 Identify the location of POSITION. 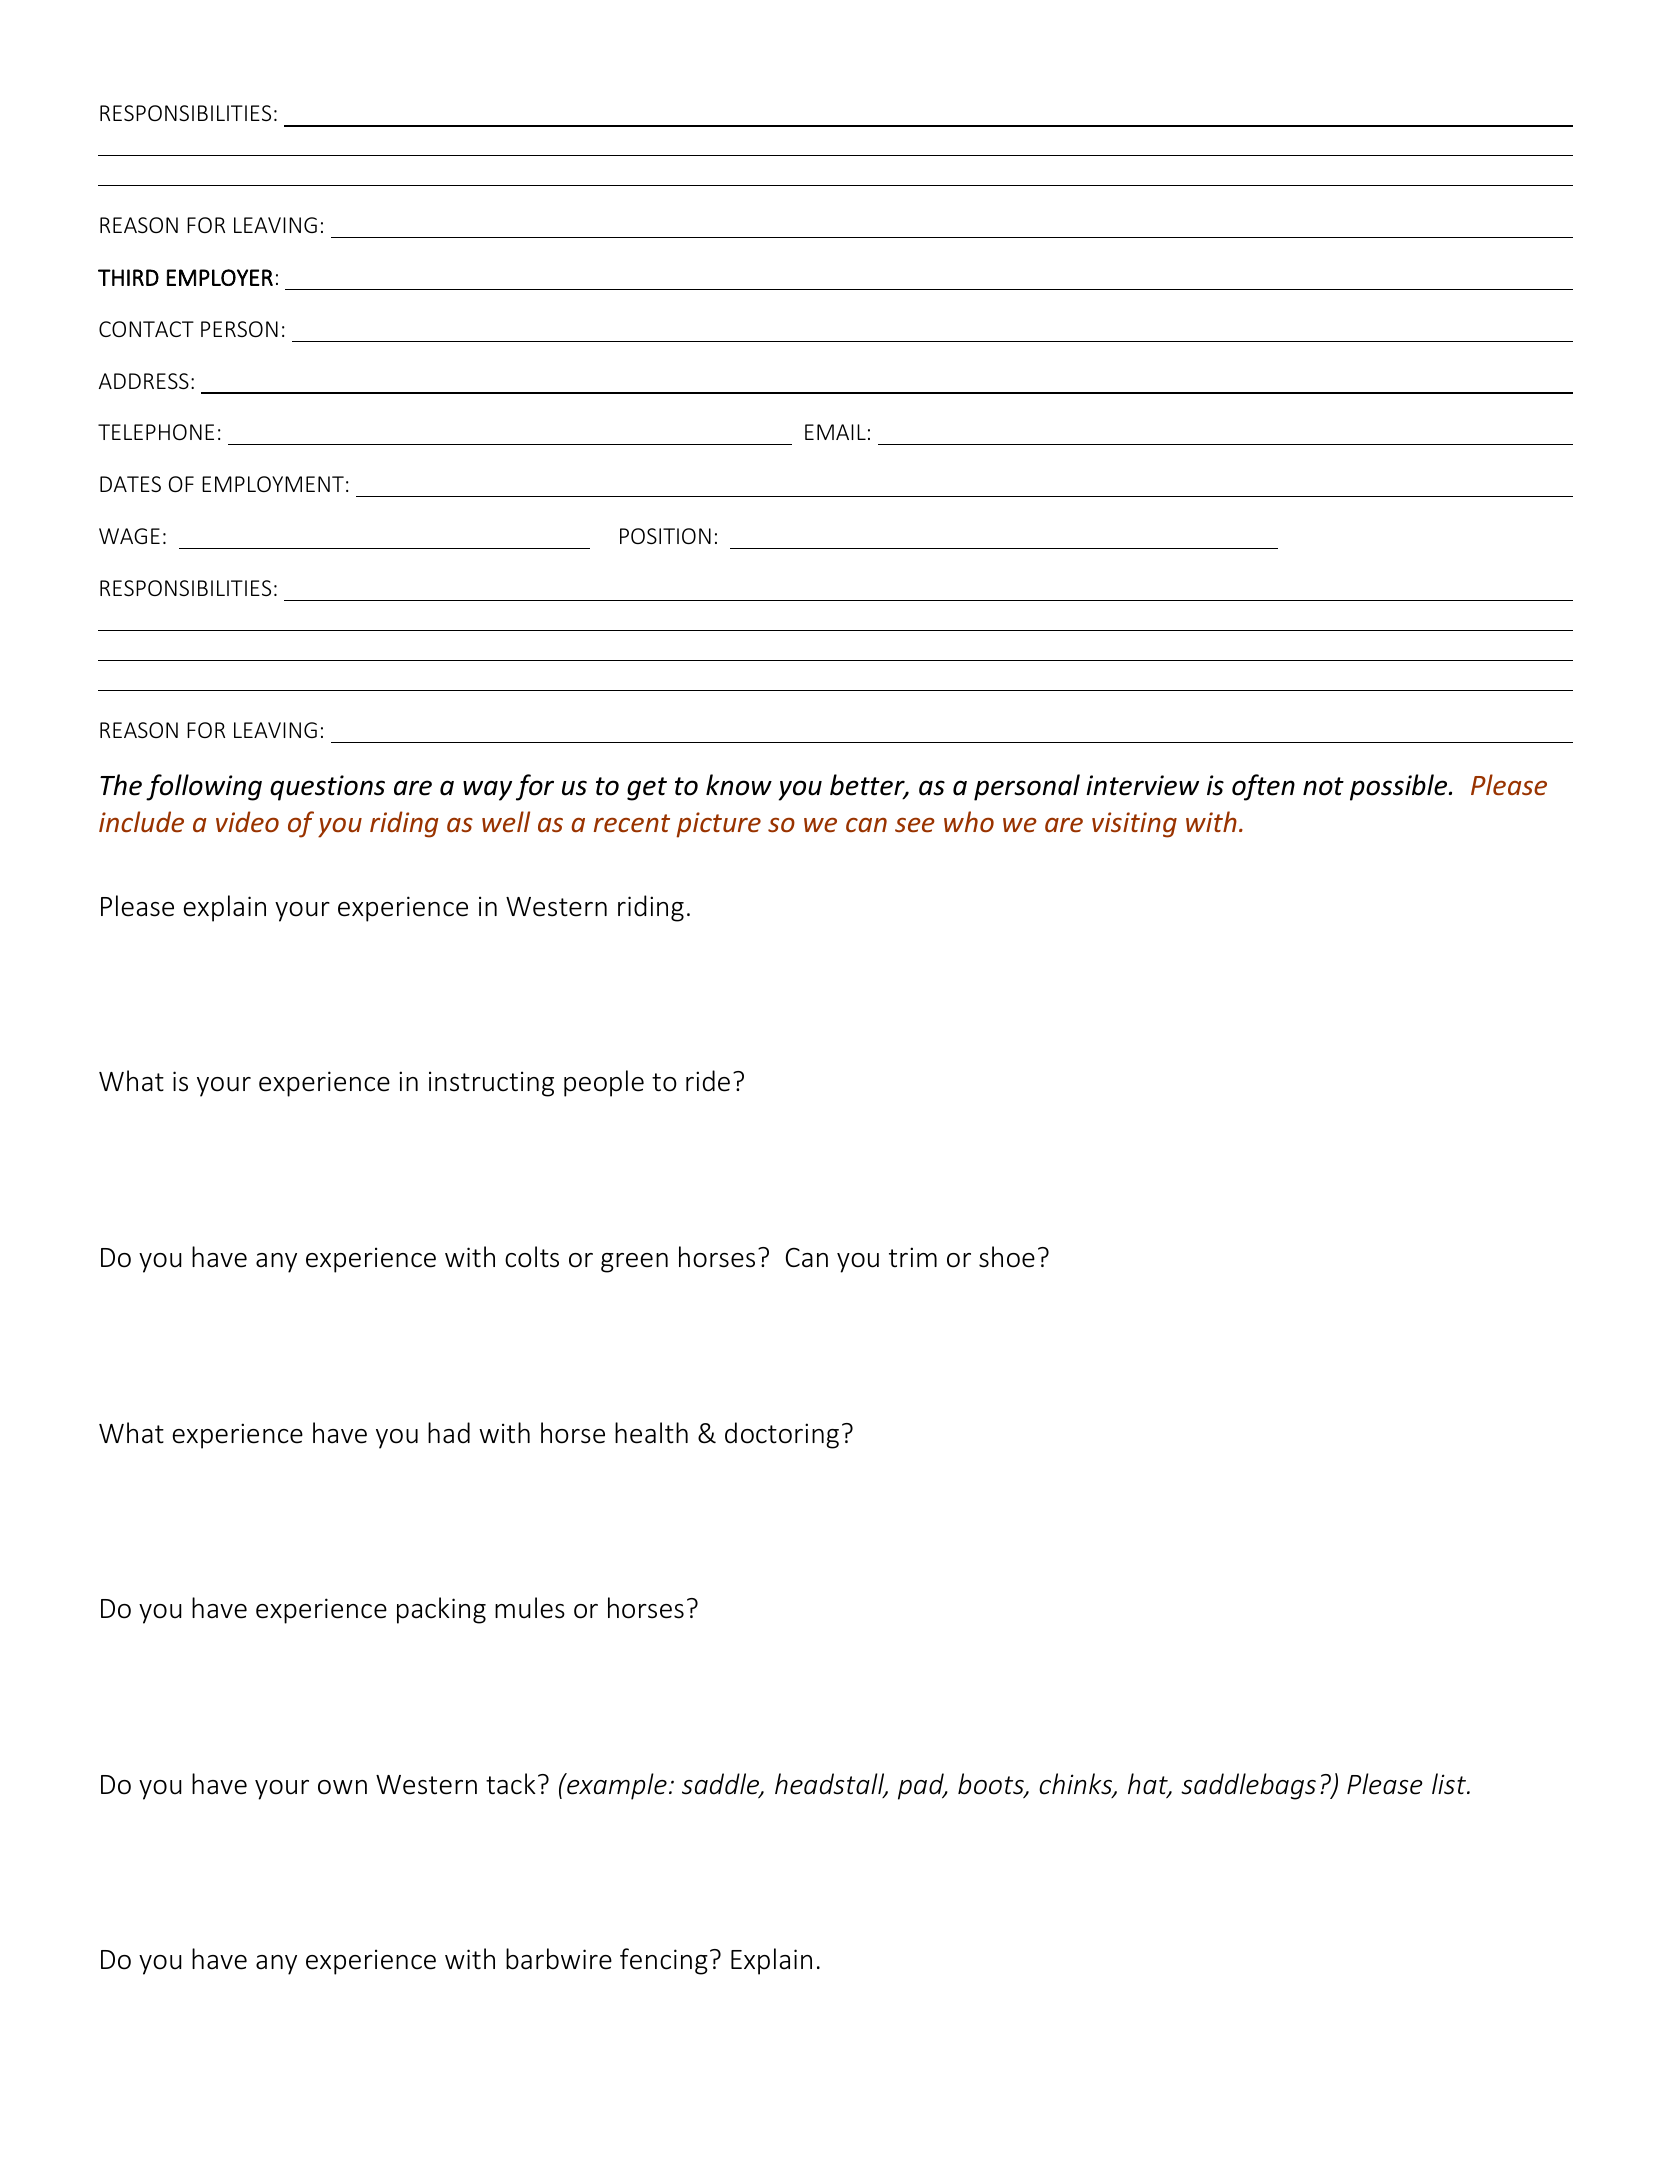
(665, 536).
